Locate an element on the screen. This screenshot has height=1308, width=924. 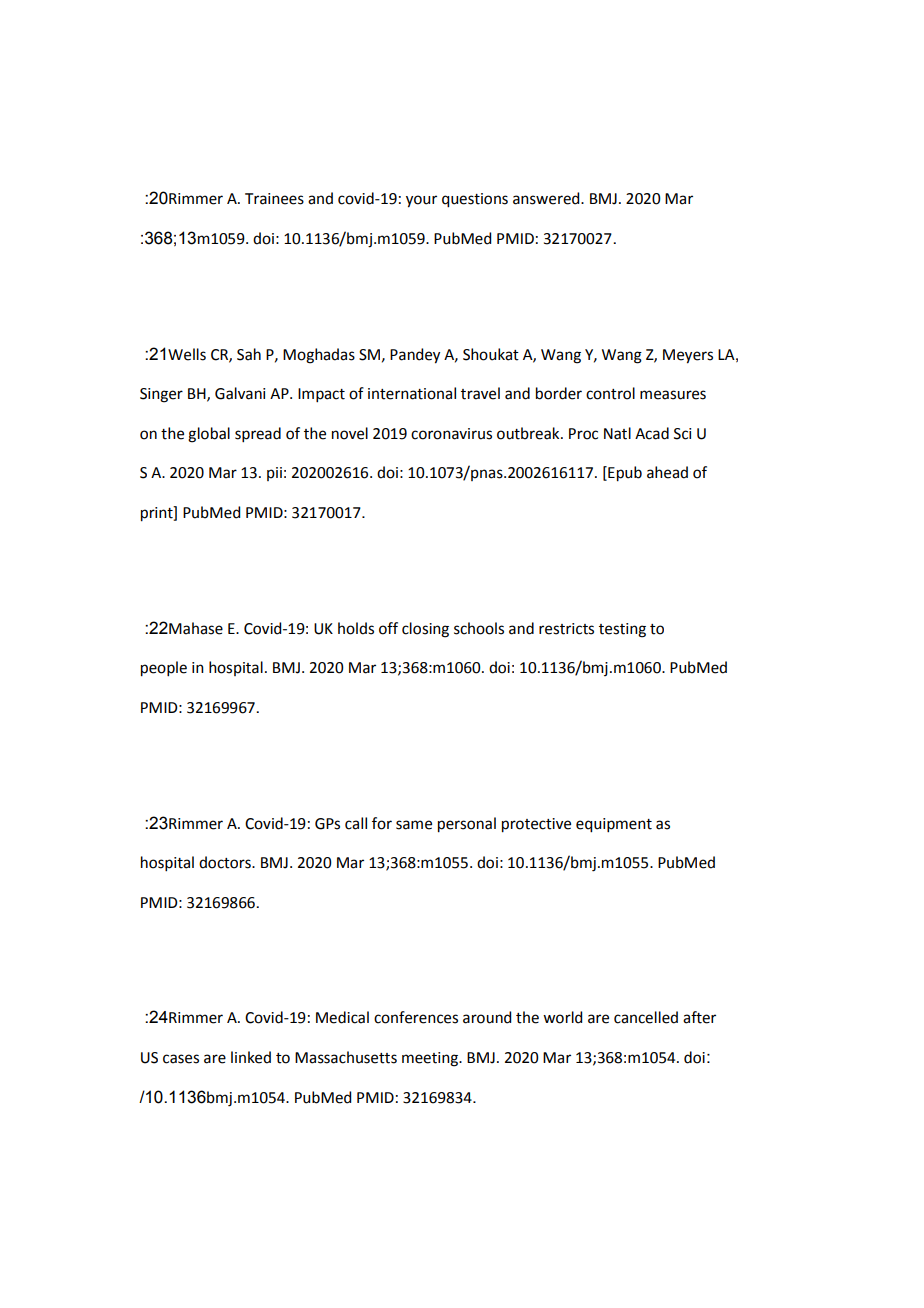
coronavirus is located at coordinates (451, 434).
